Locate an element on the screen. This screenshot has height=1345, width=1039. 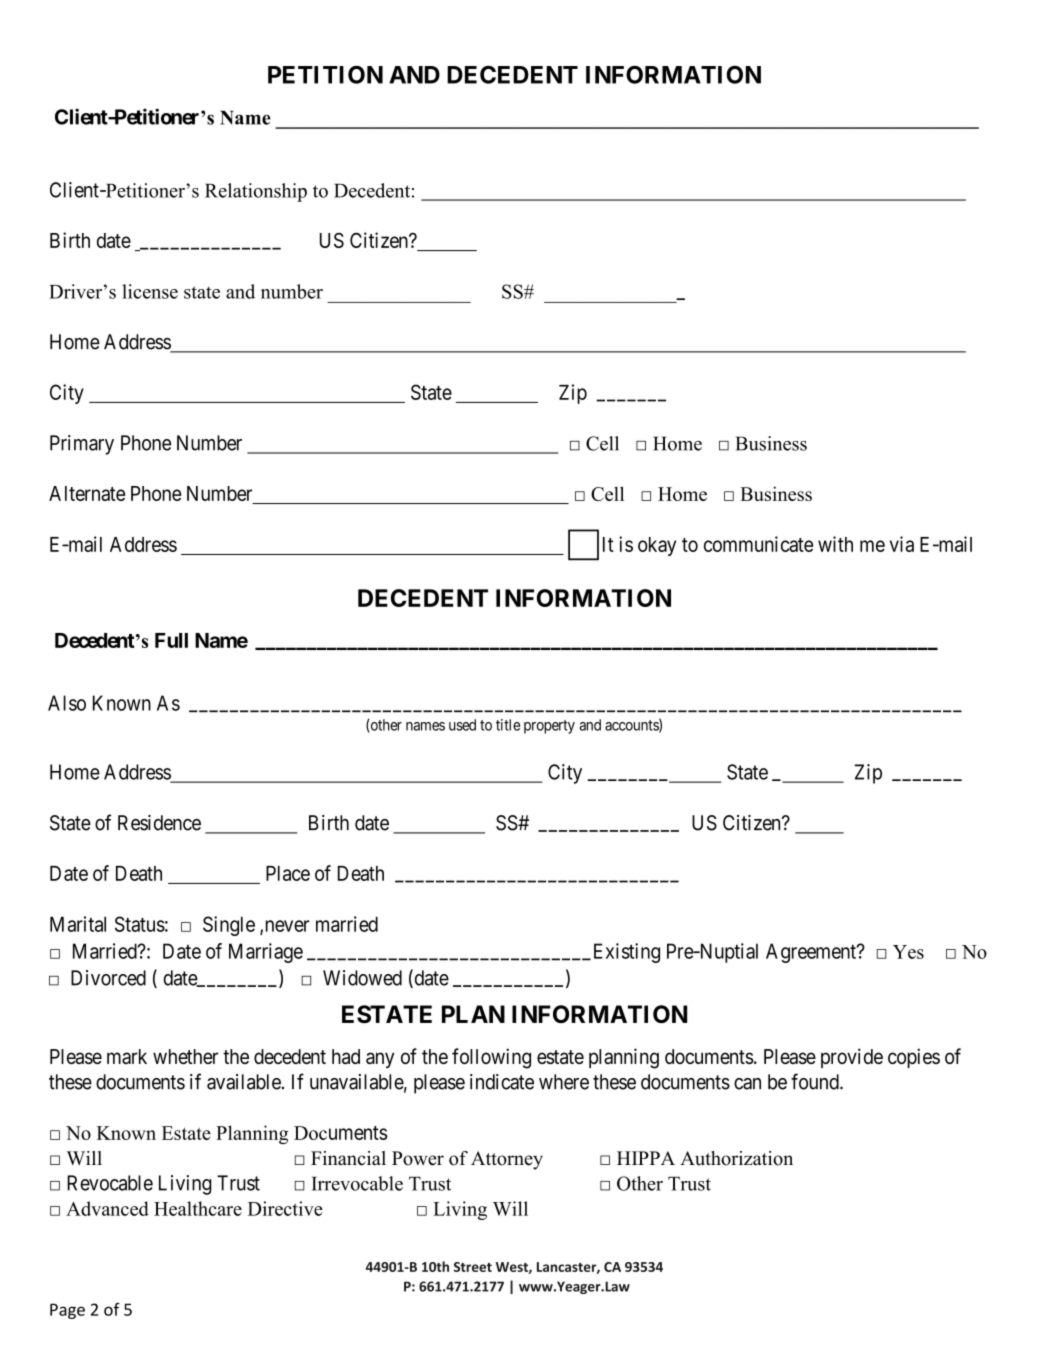
Relationship is located at coordinates (256, 192).
